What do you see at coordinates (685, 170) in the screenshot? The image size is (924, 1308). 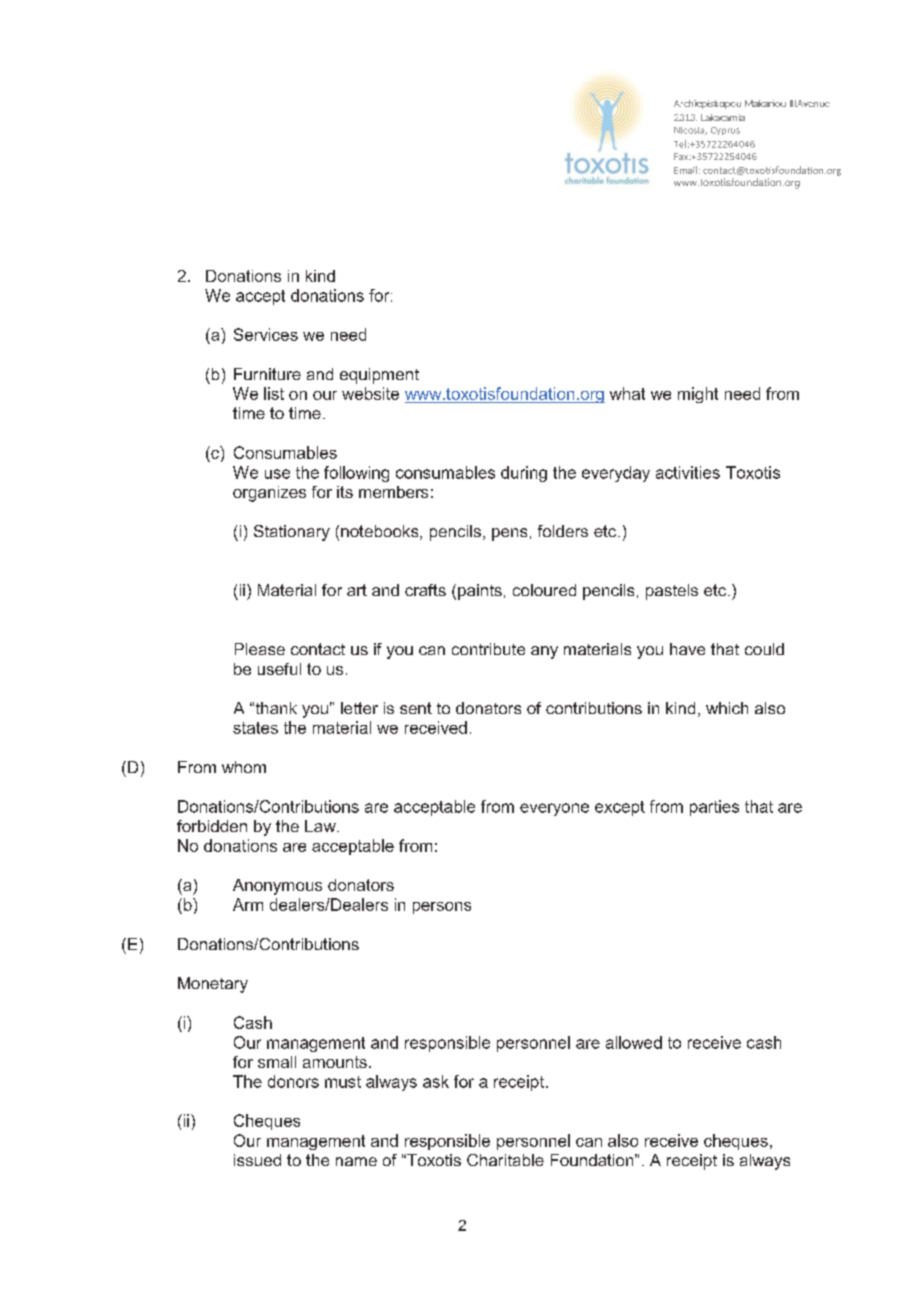 I see `Email` at bounding box center [685, 170].
